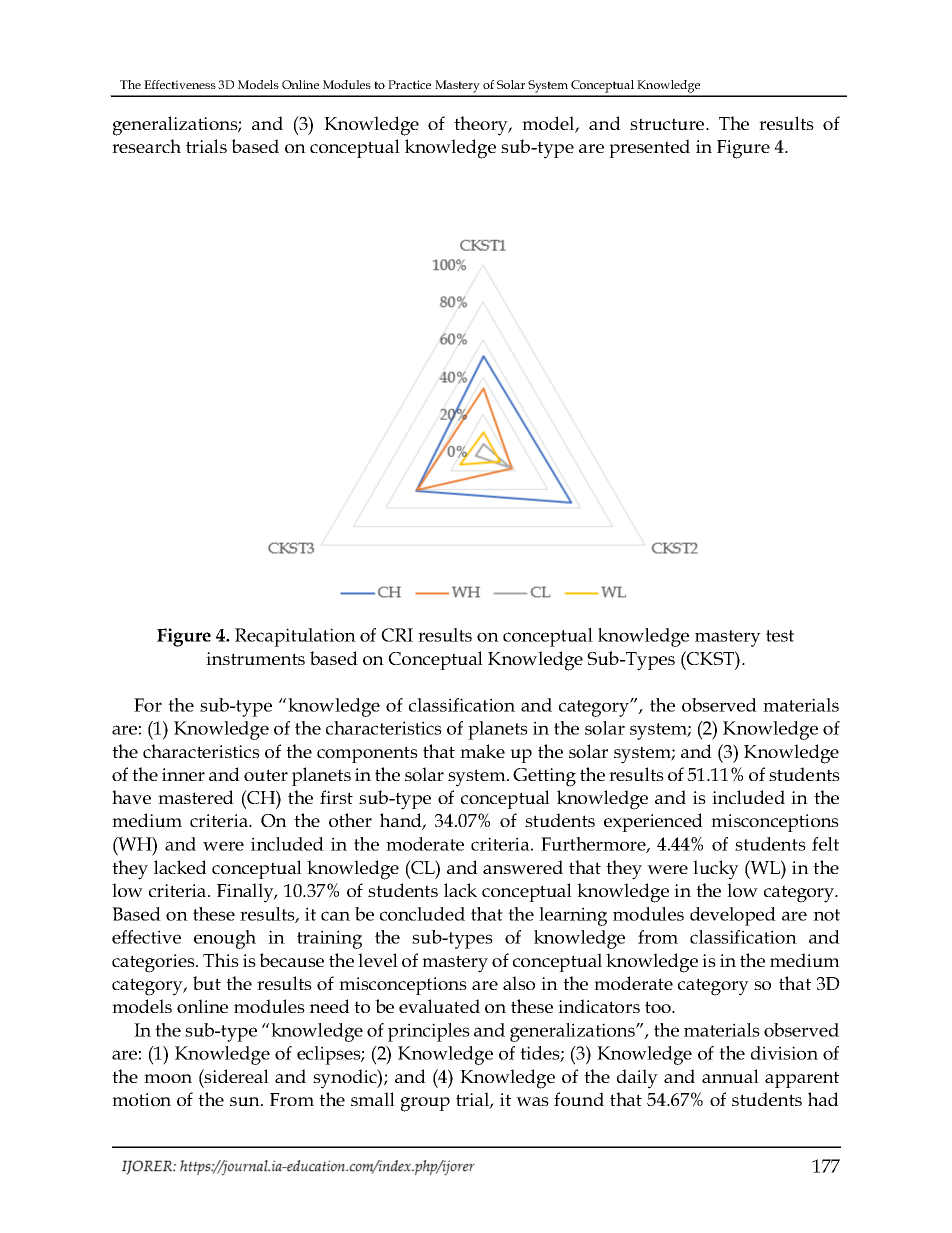 Image resolution: width=952 pixels, height=1233 pixels. I want to click on Recapitulation, so click(295, 637).
